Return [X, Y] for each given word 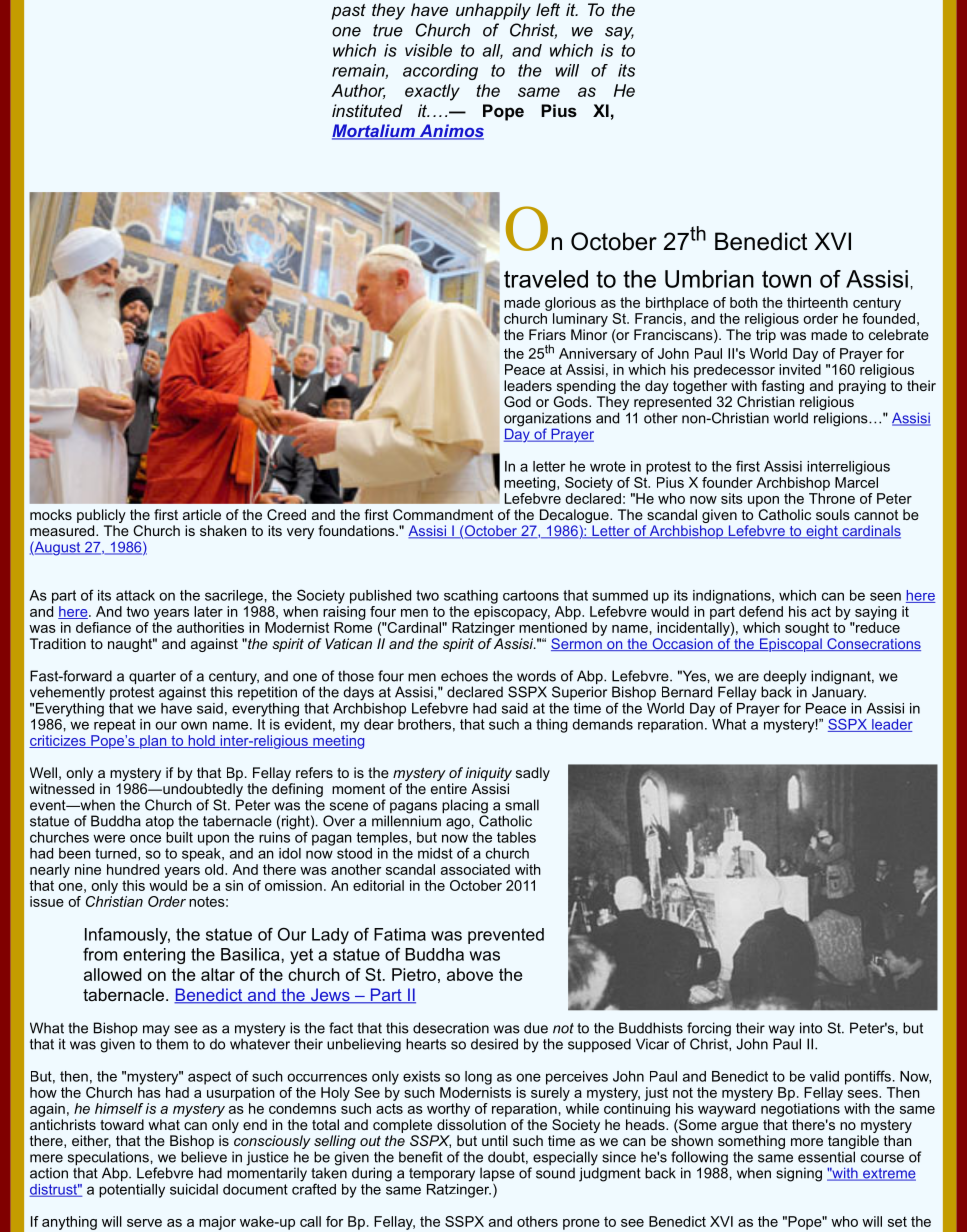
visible [428, 50]
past [348, 12]
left [548, 9]
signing [799, 1174]
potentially [132, 1191]
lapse [497, 1175]
